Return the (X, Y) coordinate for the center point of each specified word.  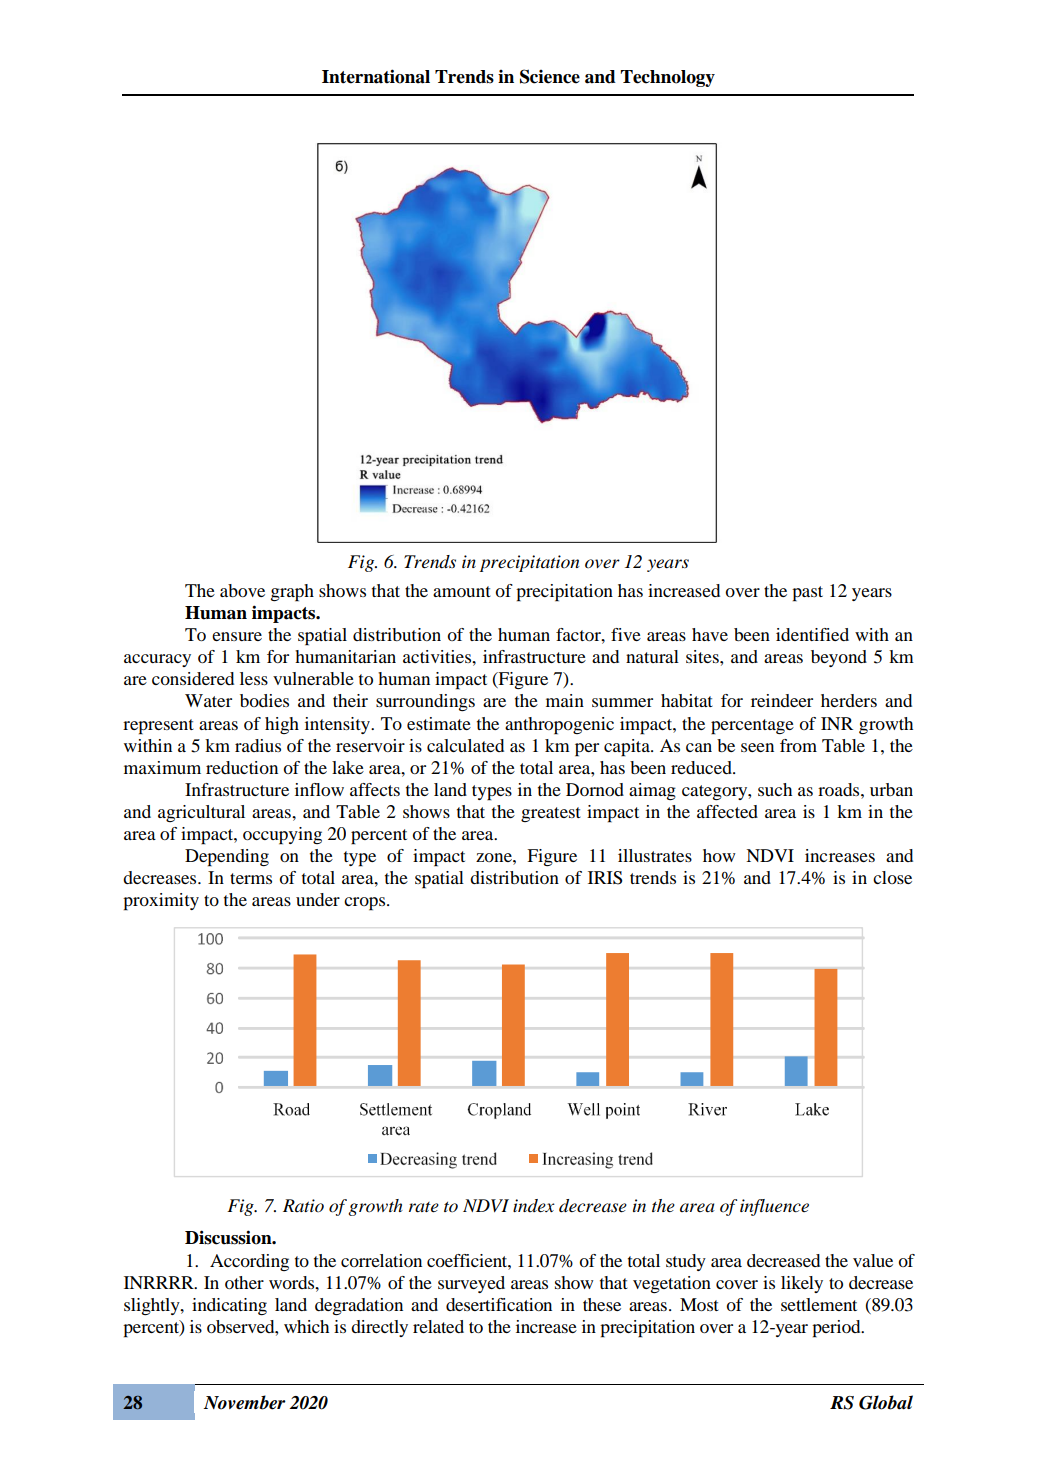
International (376, 76)
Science (550, 76)
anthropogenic (559, 726)
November (244, 1402)
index (534, 1206)
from (798, 745)
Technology (668, 78)
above (242, 590)
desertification (499, 1304)
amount (462, 591)
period (837, 1329)
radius (258, 745)
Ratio (303, 1205)
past (807, 594)
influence (774, 1207)
